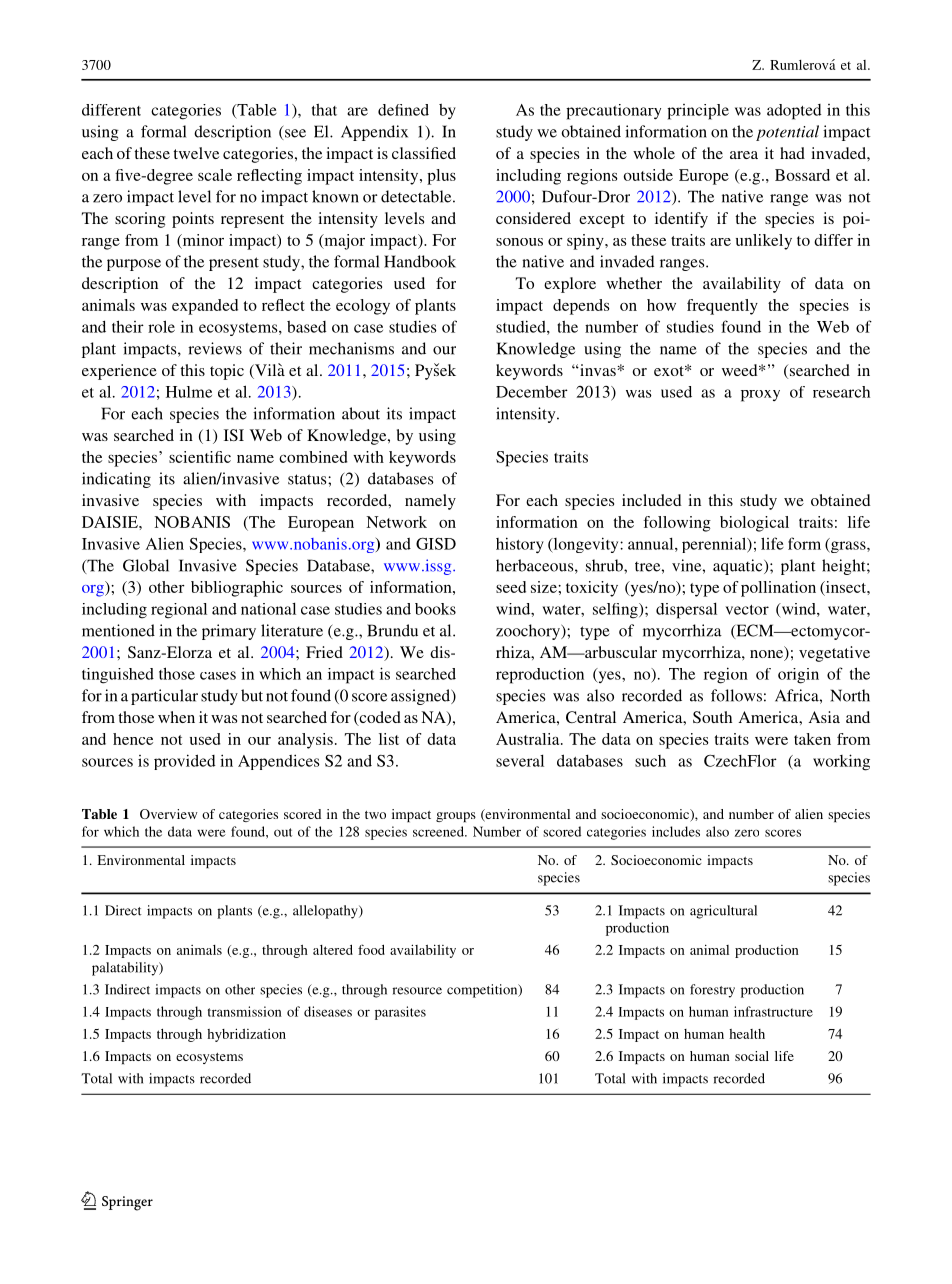  Describe the element at coordinates (246, 1035) in the document. I see `hybridization` at that location.
